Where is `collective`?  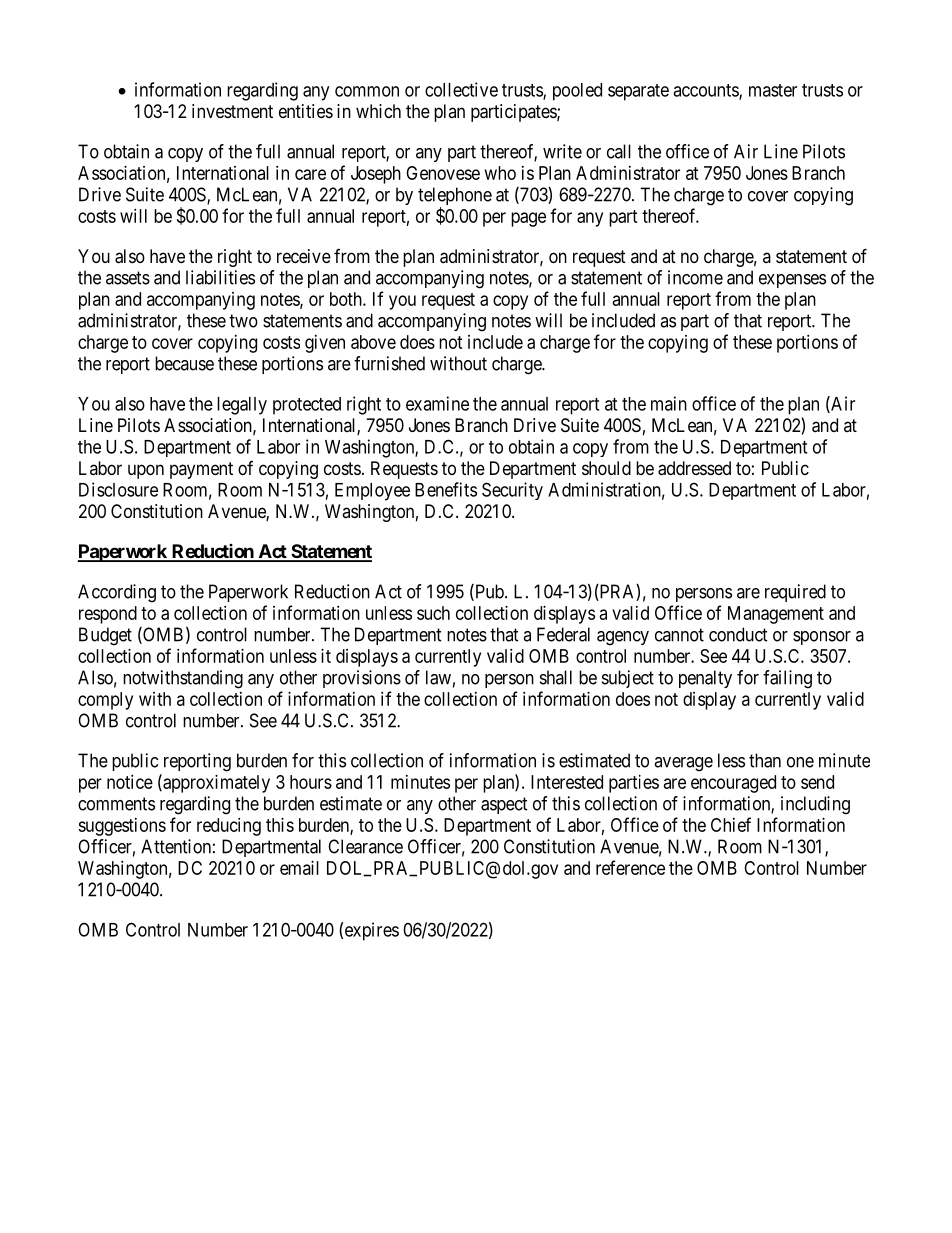
collective is located at coordinates (461, 89).
